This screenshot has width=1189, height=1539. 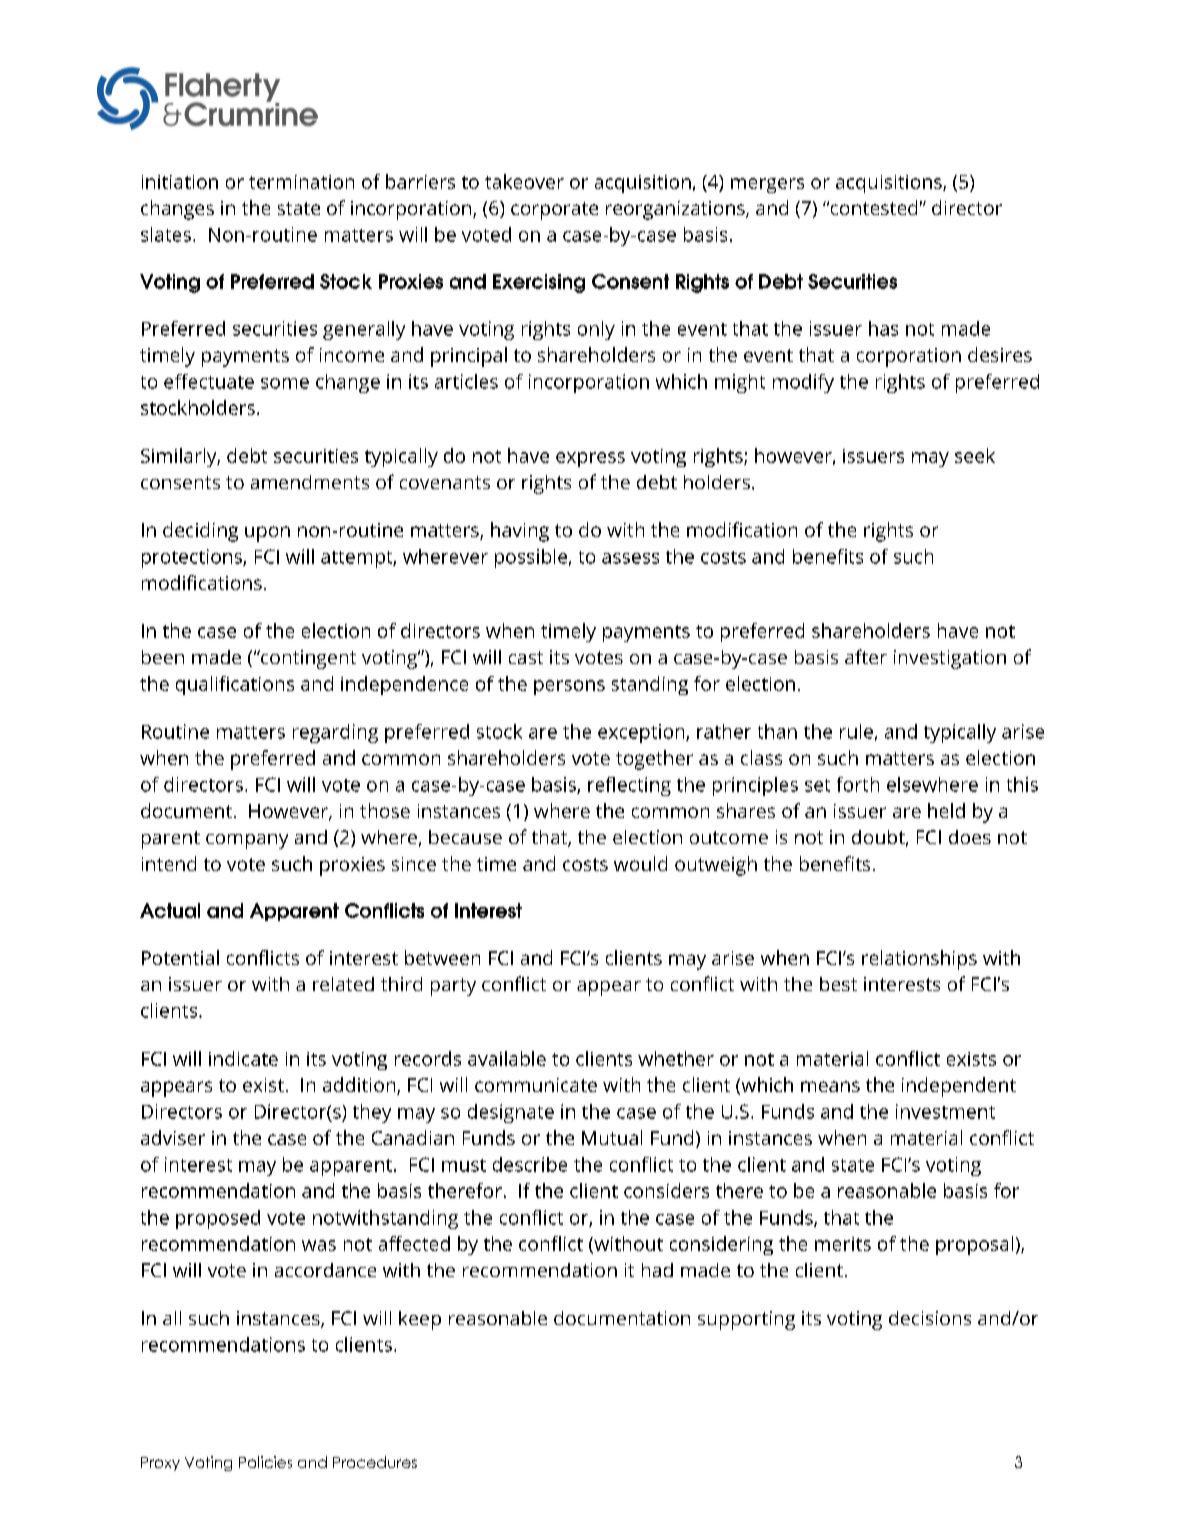 What do you see at coordinates (746, 1320) in the screenshot?
I see `supporting` at bounding box center [746, 1320].
